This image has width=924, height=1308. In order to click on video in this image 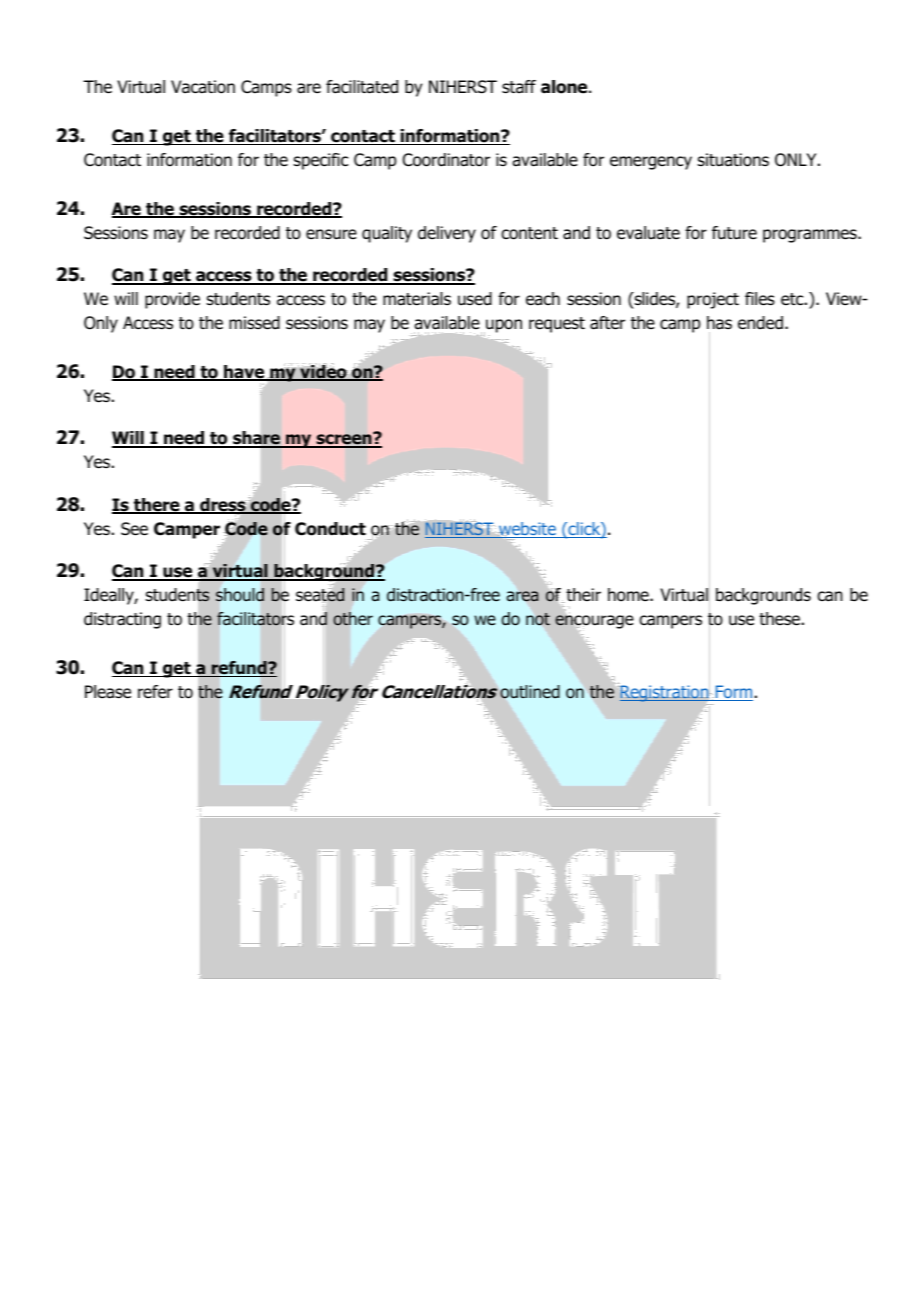, I will do `click(323, 373)`.
